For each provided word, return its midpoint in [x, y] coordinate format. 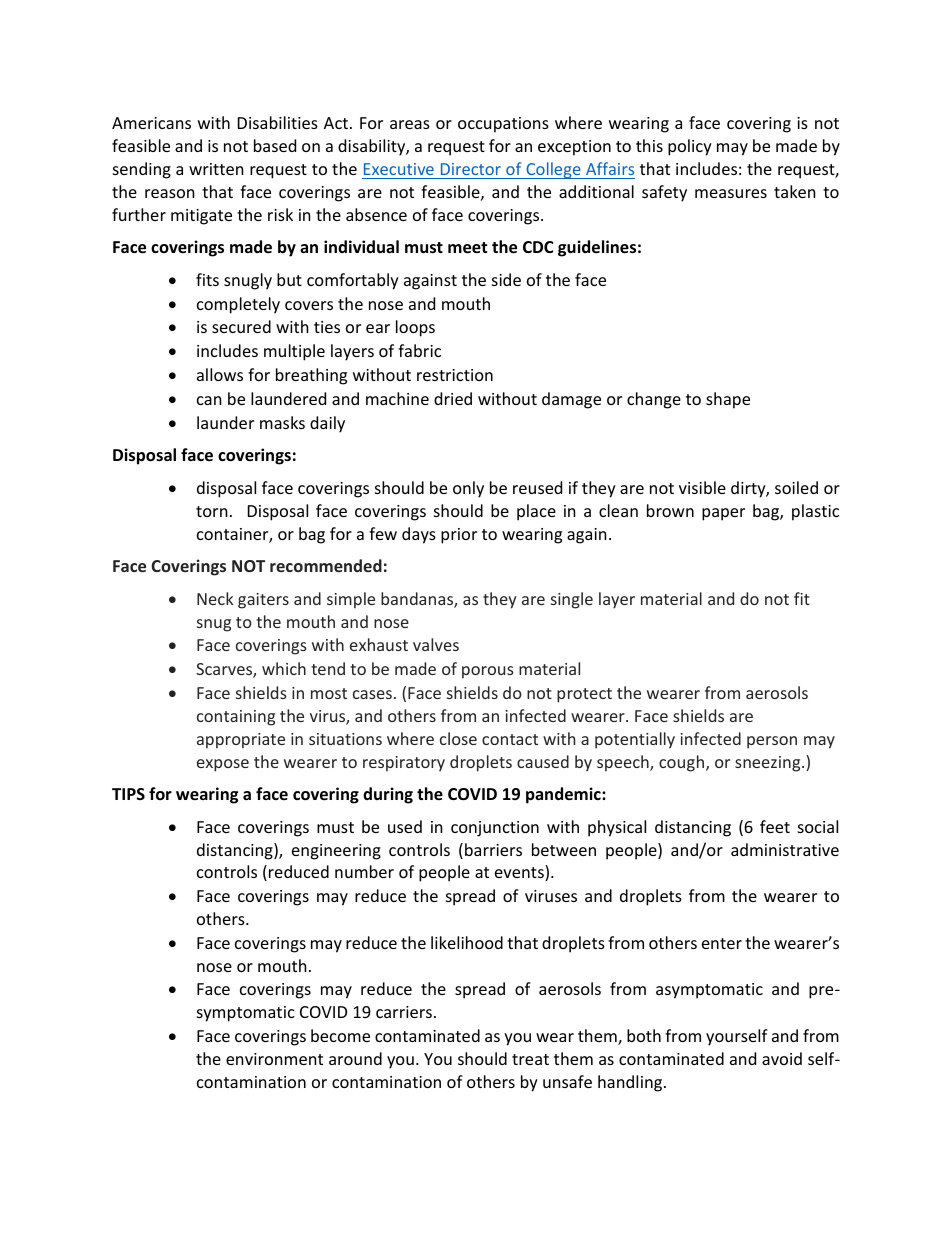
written [216, 169]
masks [282, 422]
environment [274, 1059]
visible [702, 487]
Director [471, 169]
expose [223, 765]
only [468, 489]
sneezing [769, 764]
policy [690, 147]
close [458, 738]
